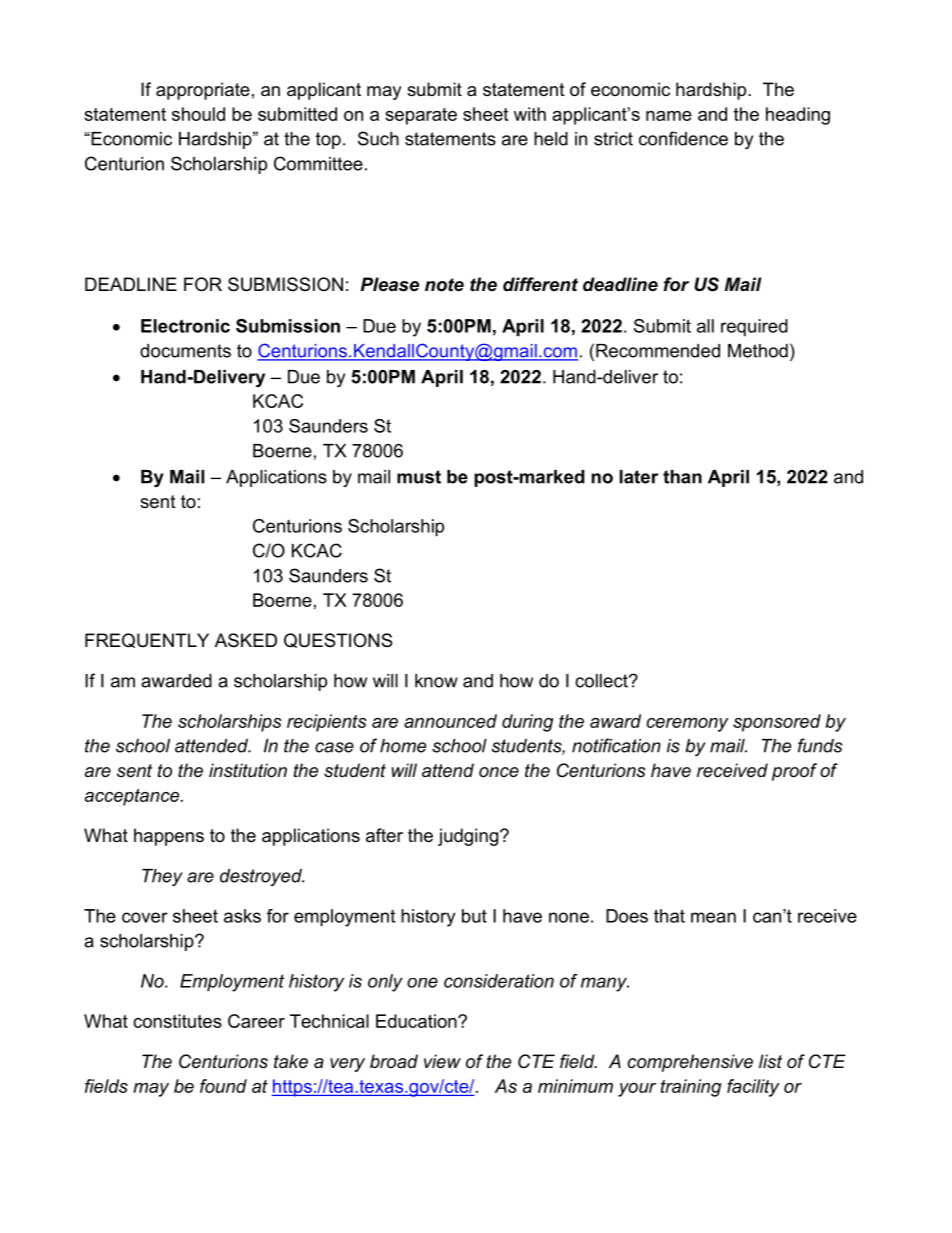 Image resolution: width=952 pixels, height=1233 pixels. What do you see at coordinates (198, 114) in the document?
I see `should` at bounding box center [198, 114].
